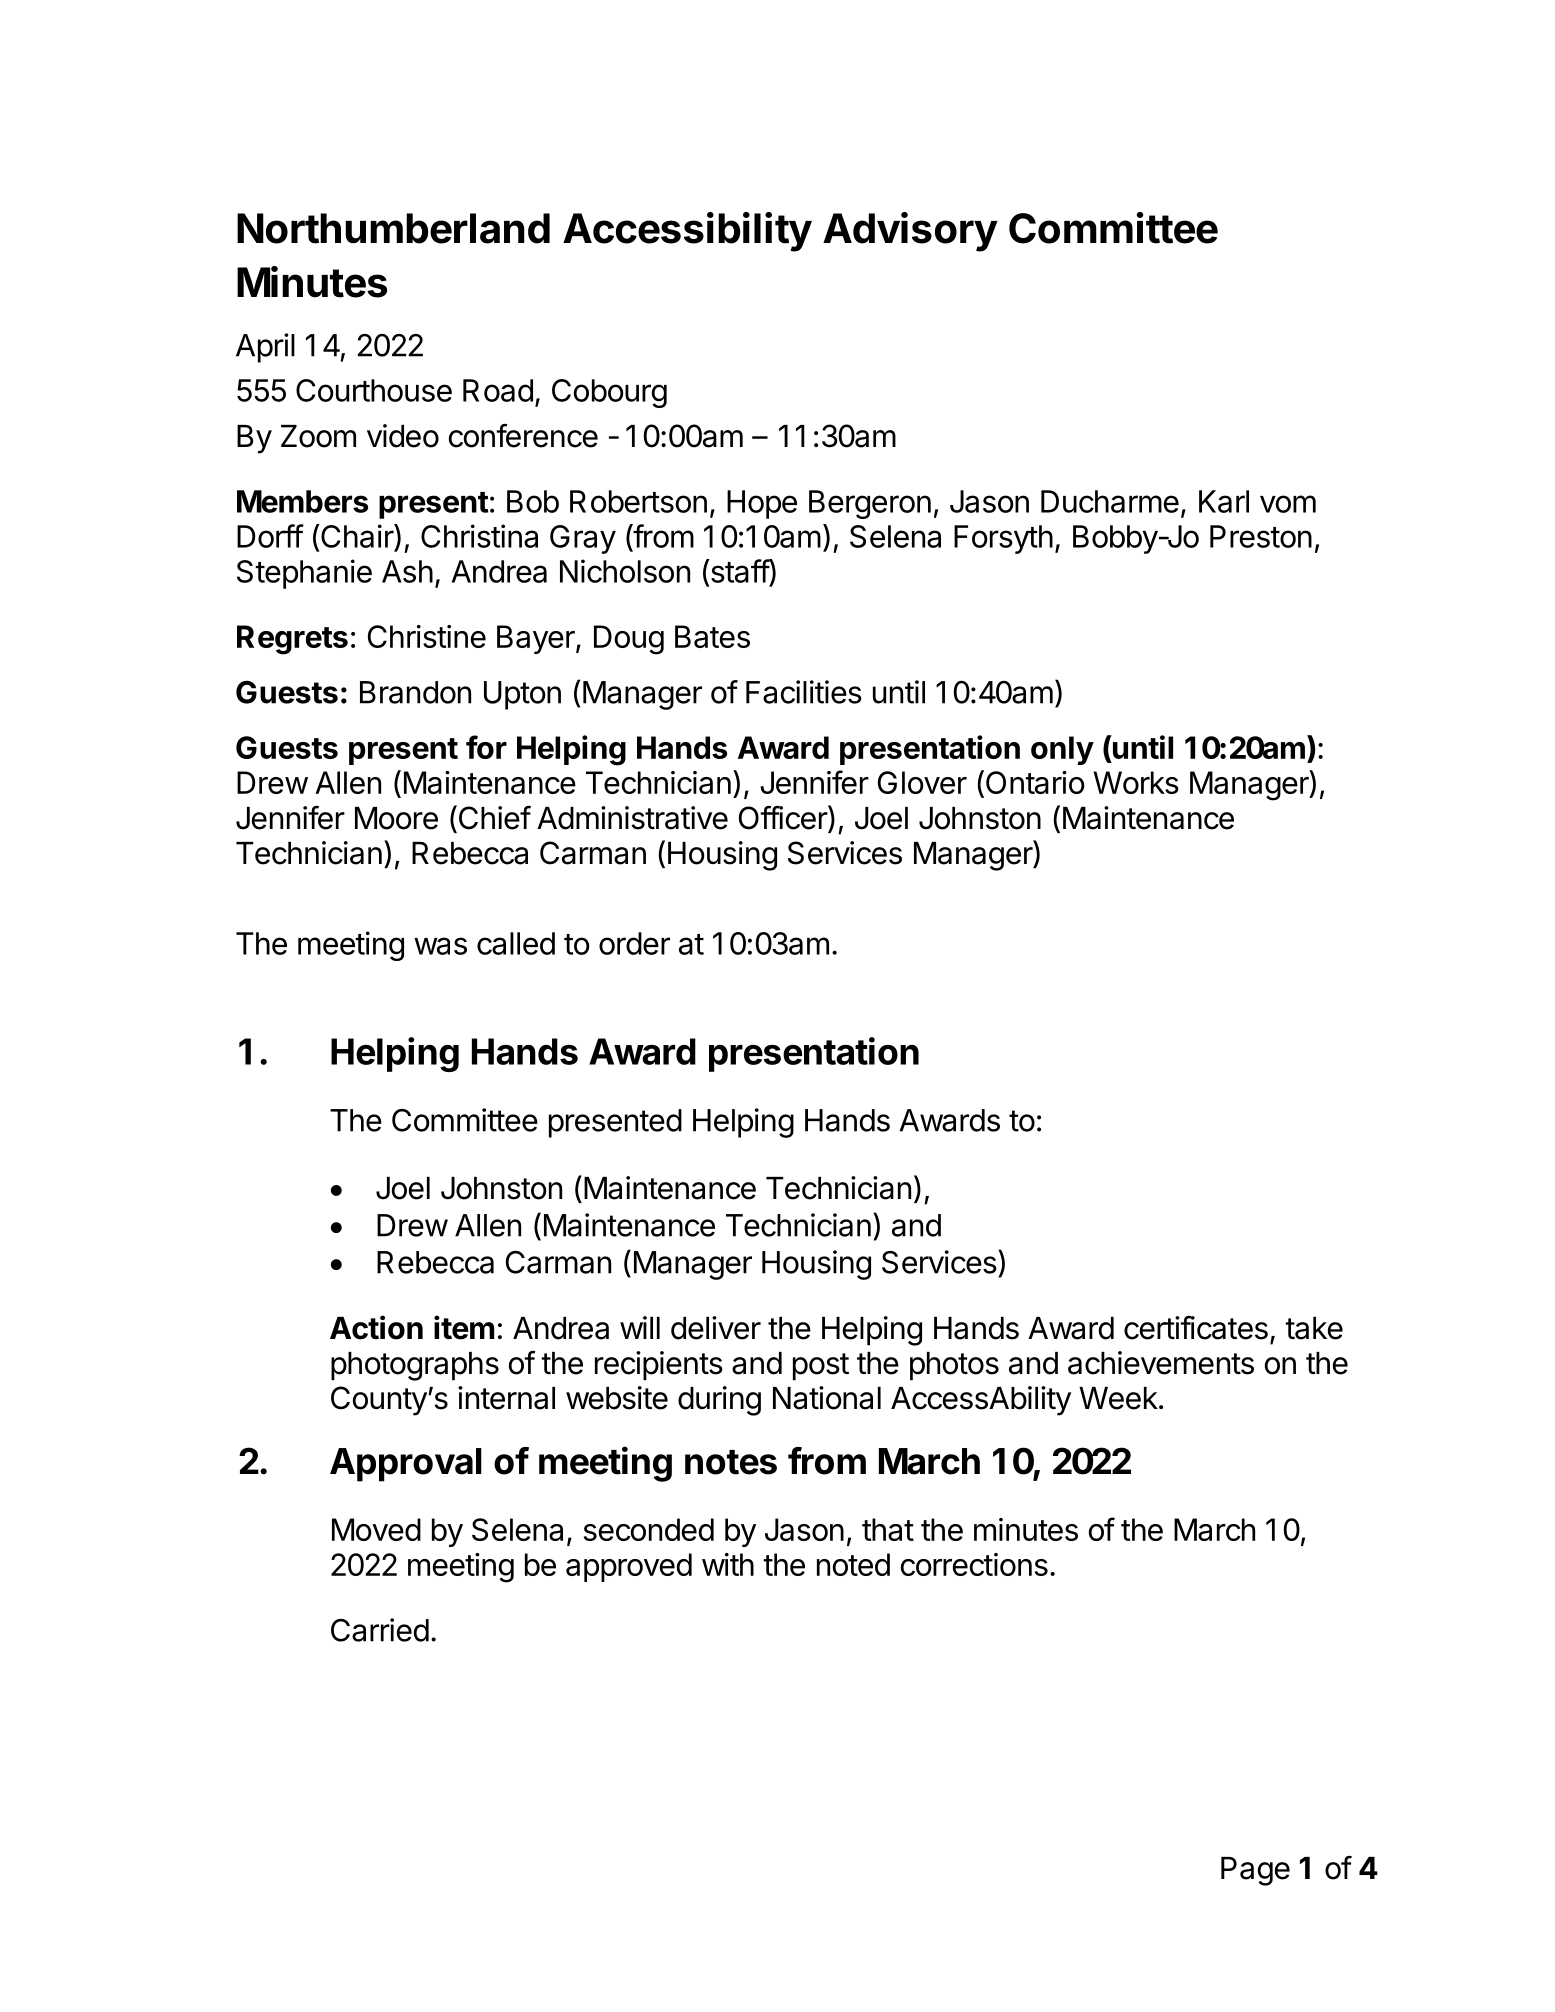 The height and width of the page is (2012, 1555). I want to click on Carried, so click(380, 1630).
